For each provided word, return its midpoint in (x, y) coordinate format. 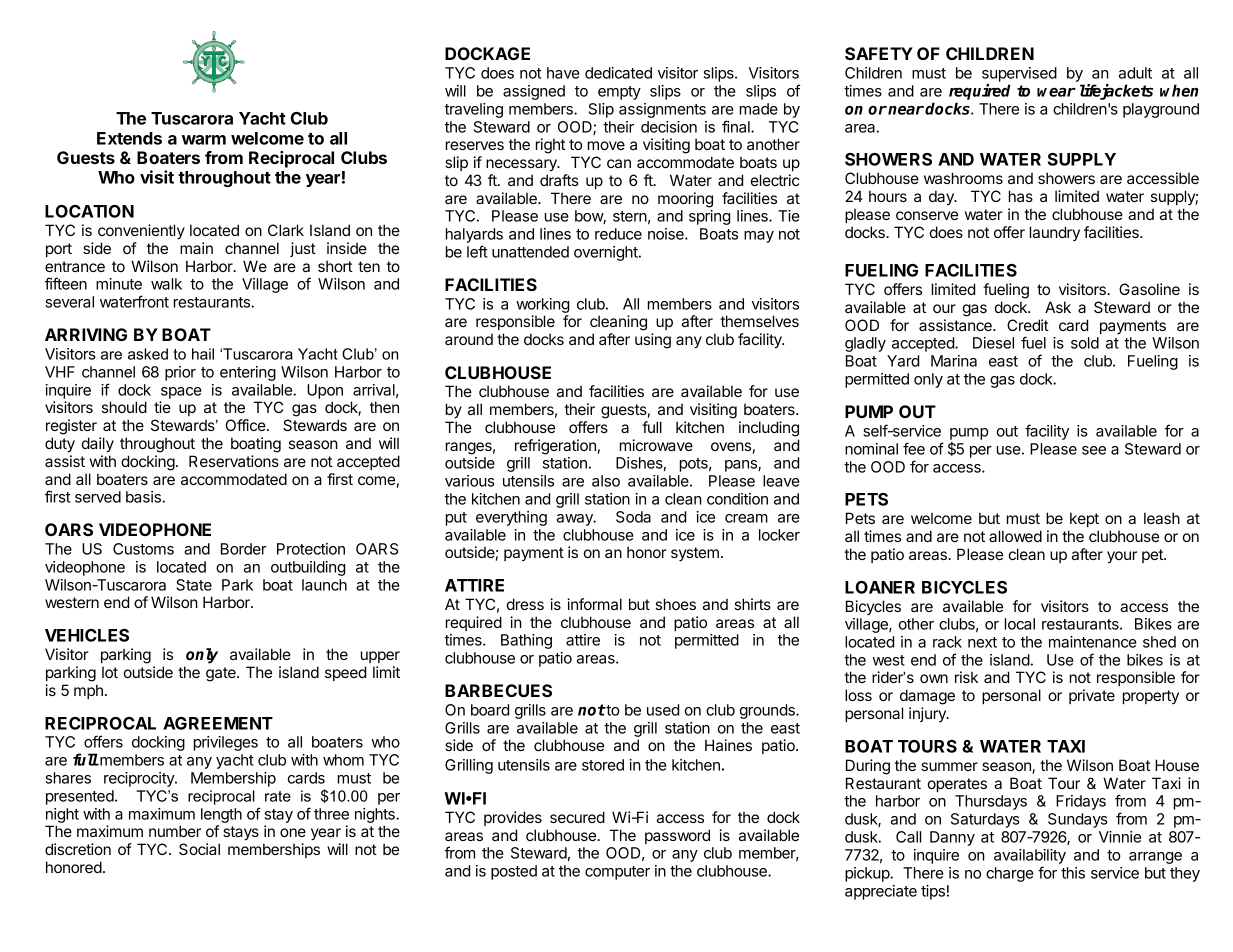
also (606, 481)
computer (617, 873)
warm (204, 140)
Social (199, 849)
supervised (1019, 74)
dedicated (618, 73)
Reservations (234, 461)
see (1094, 450)
